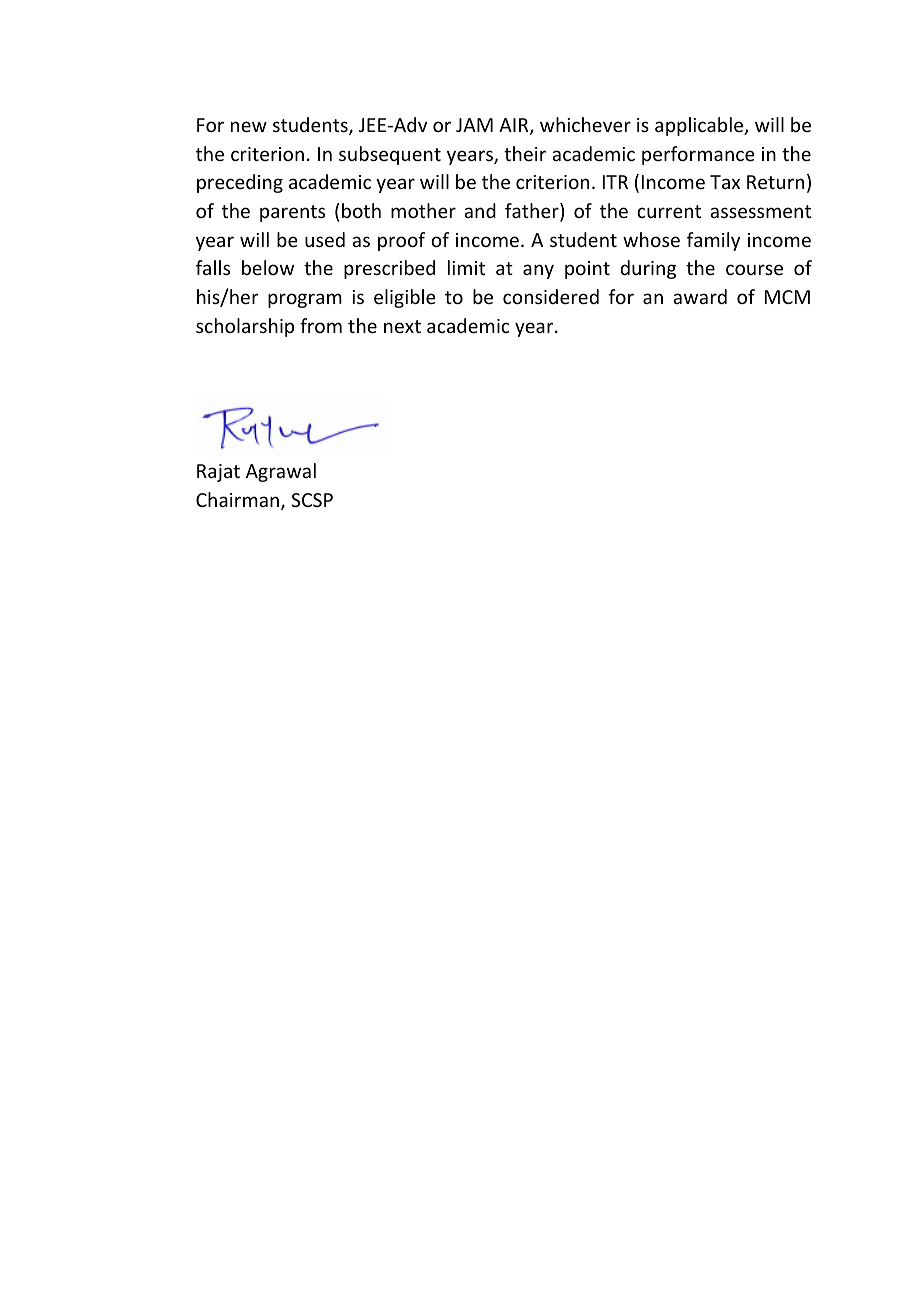 This screenshot has height=1308, width=924. Describe the element at coordinates (551, 296) in the screenshot. I see `considered` at that location.
